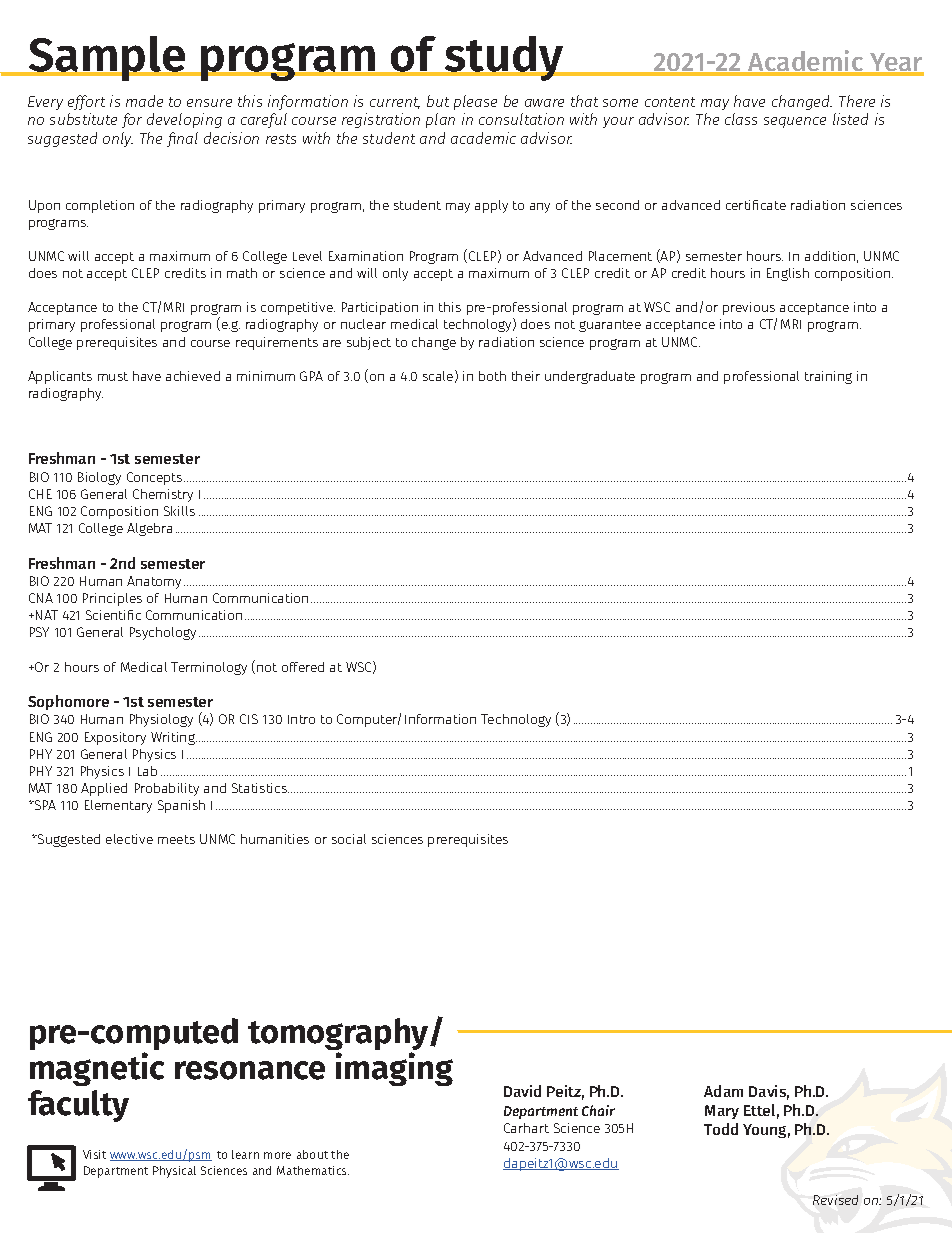 The image size is (952, 1233). What do you see at coordinates (174, 1172) in the page?
I see `Physical` at bounding box center [174, 1172].
